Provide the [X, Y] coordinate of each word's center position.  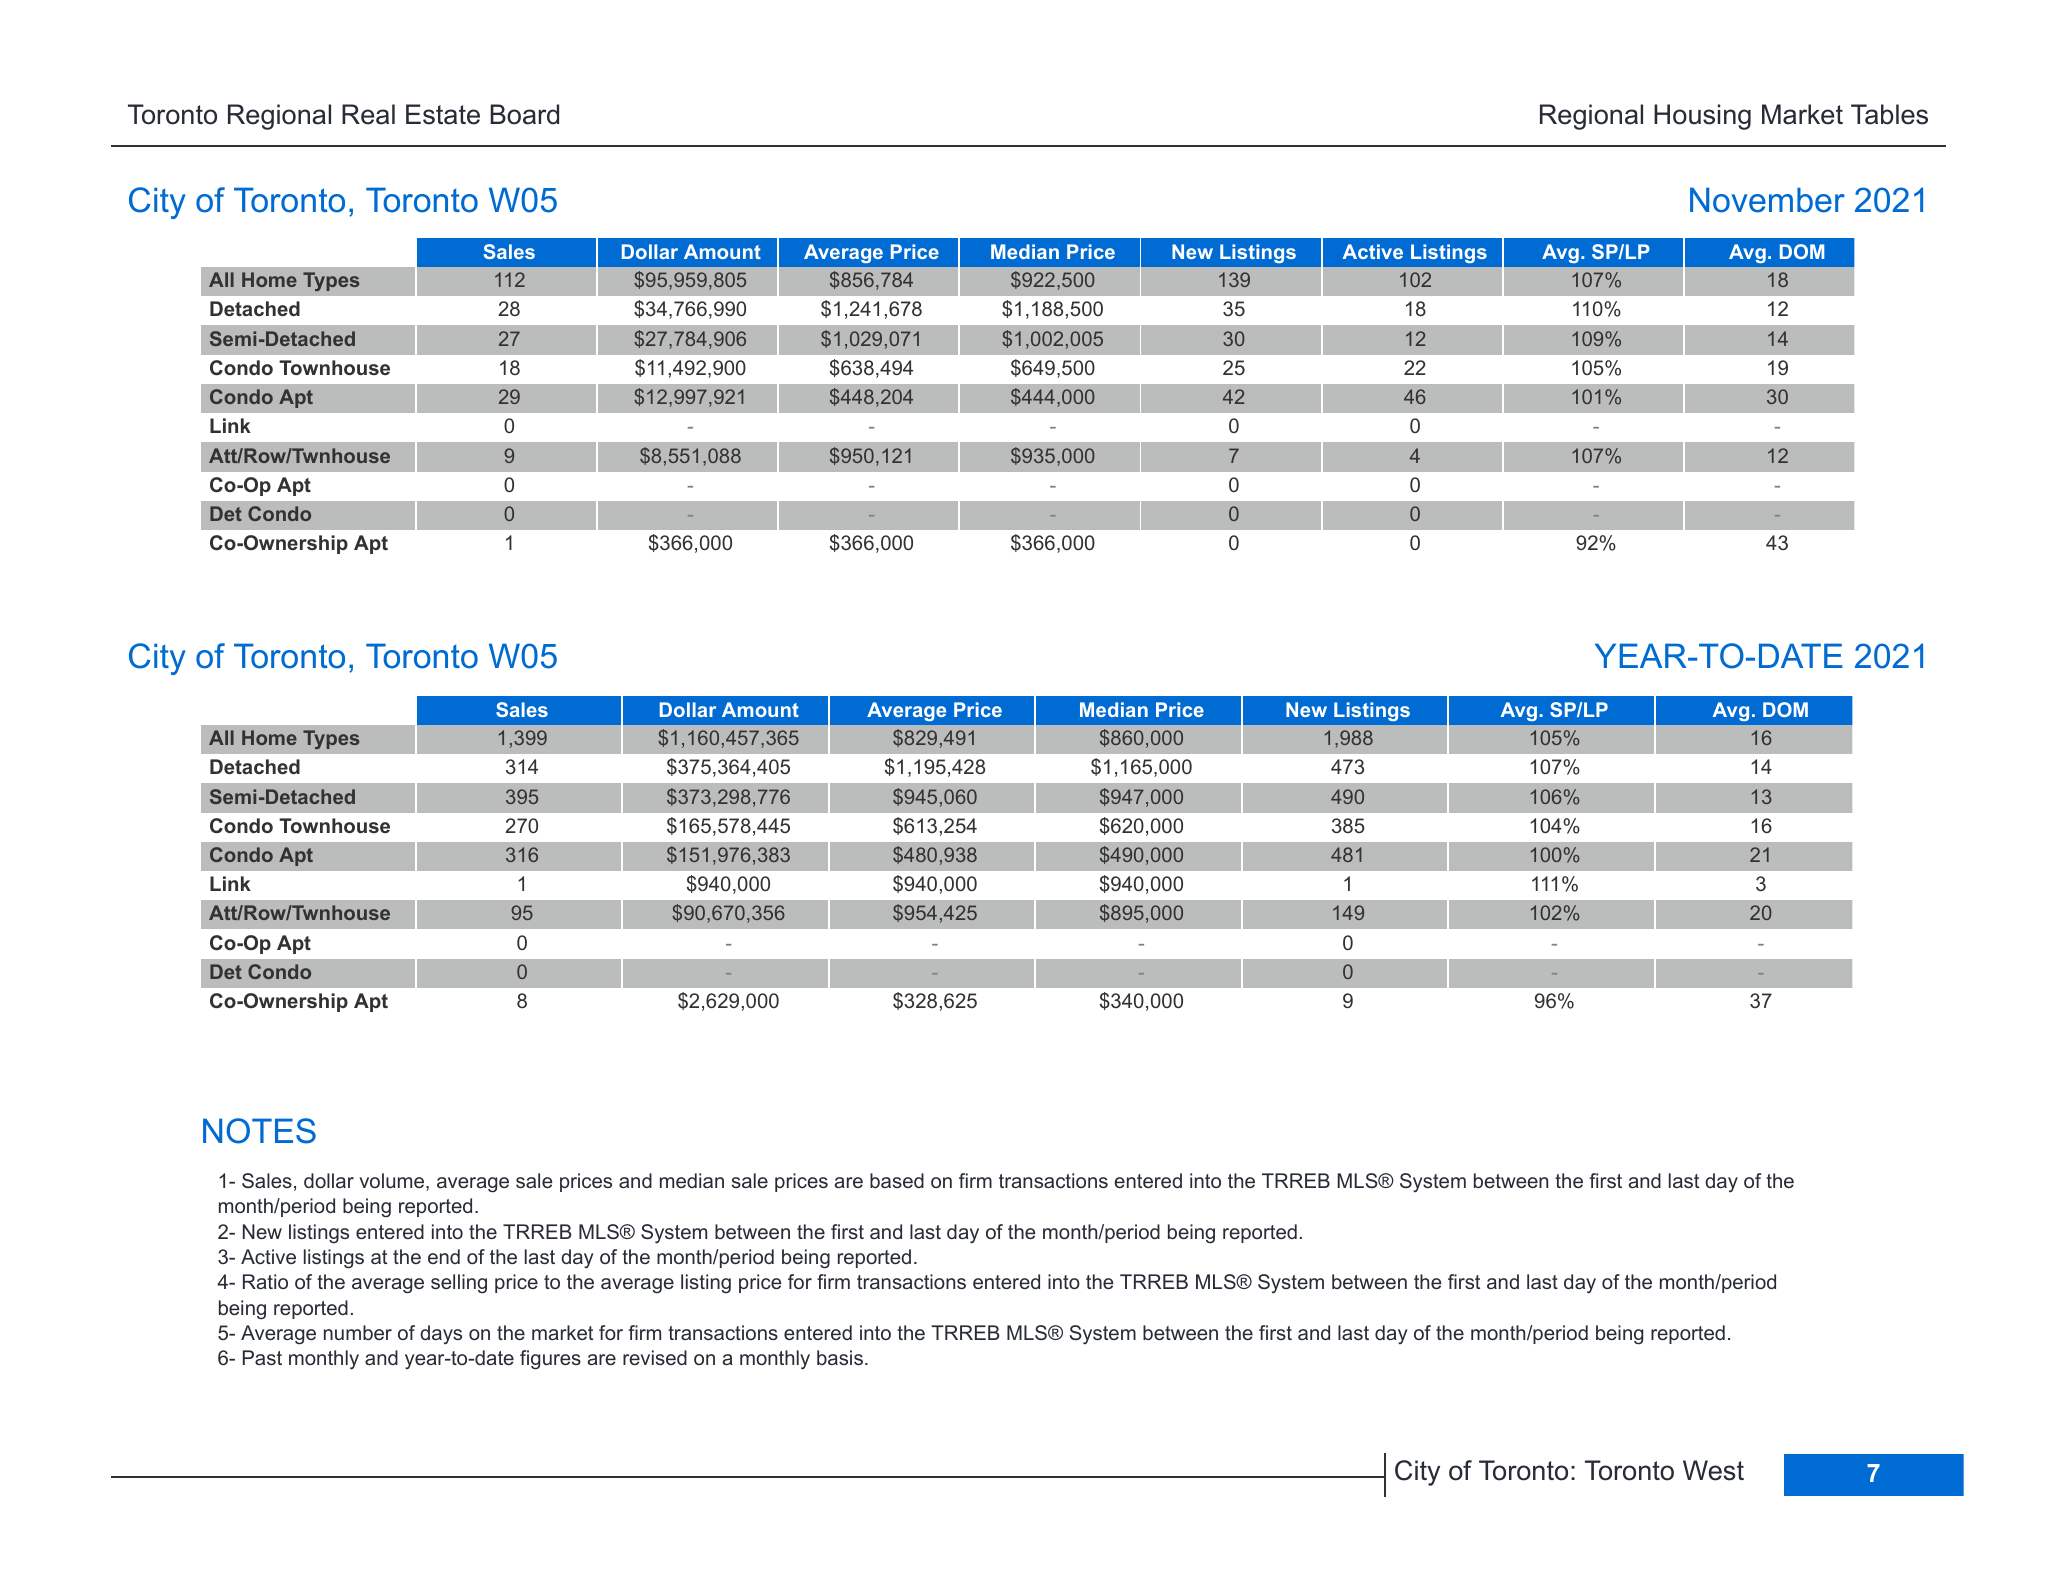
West [1713, 1470]
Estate [443, 114]
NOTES [259, 1131]
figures [550, 1360]
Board [524, 114]
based [897, 1180]
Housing [1702, 117]
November [1767, 200]
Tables [1889, 114]
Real [368, 114]
